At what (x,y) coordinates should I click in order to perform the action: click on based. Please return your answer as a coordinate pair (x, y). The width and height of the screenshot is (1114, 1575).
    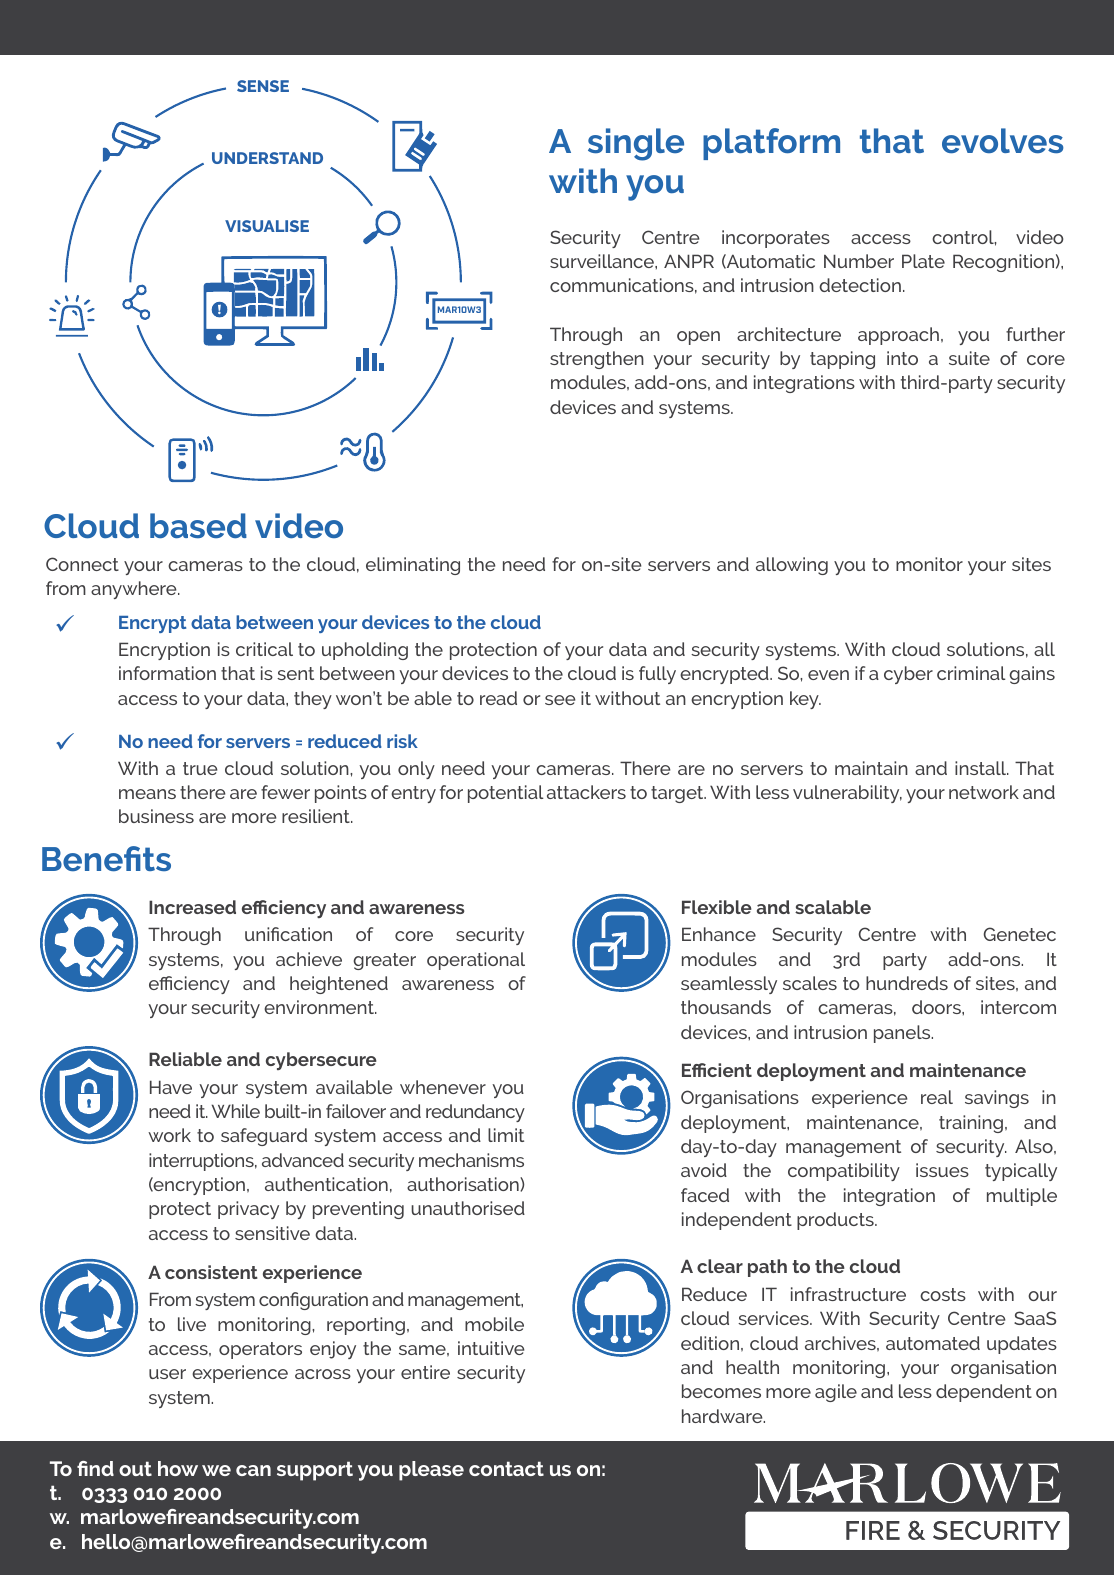
    Looking at the image, I should click on (198, 525).
